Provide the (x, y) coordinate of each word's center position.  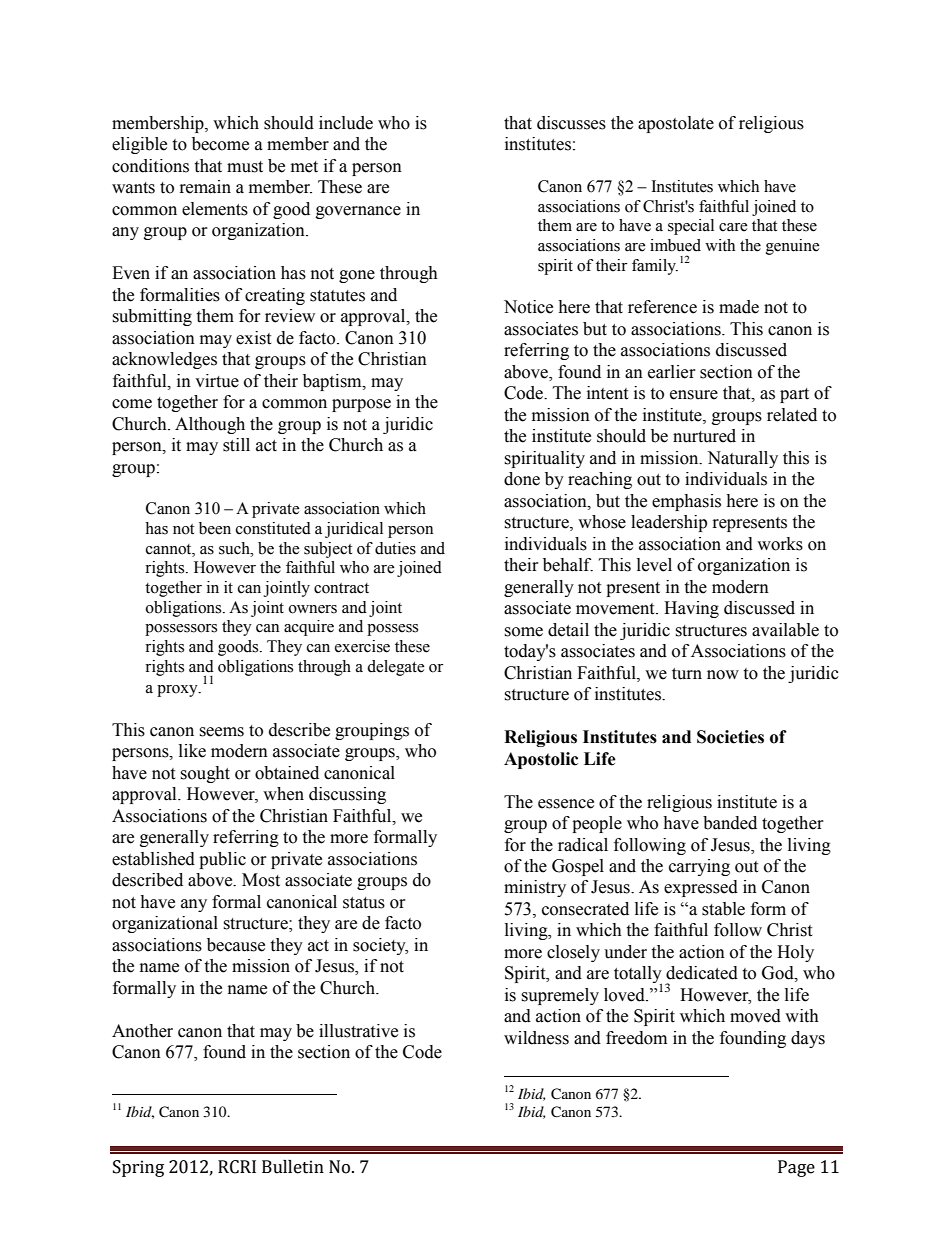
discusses (571, 123)
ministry (535, 888)
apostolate (676, 124)
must (245, 167)
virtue (217, 381)
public (222, 860)
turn (687, 674)
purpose (361, 405)
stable (723, 909)
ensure (694, 395)
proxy (178, 691)
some (523, 632)
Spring (138, 1168)
